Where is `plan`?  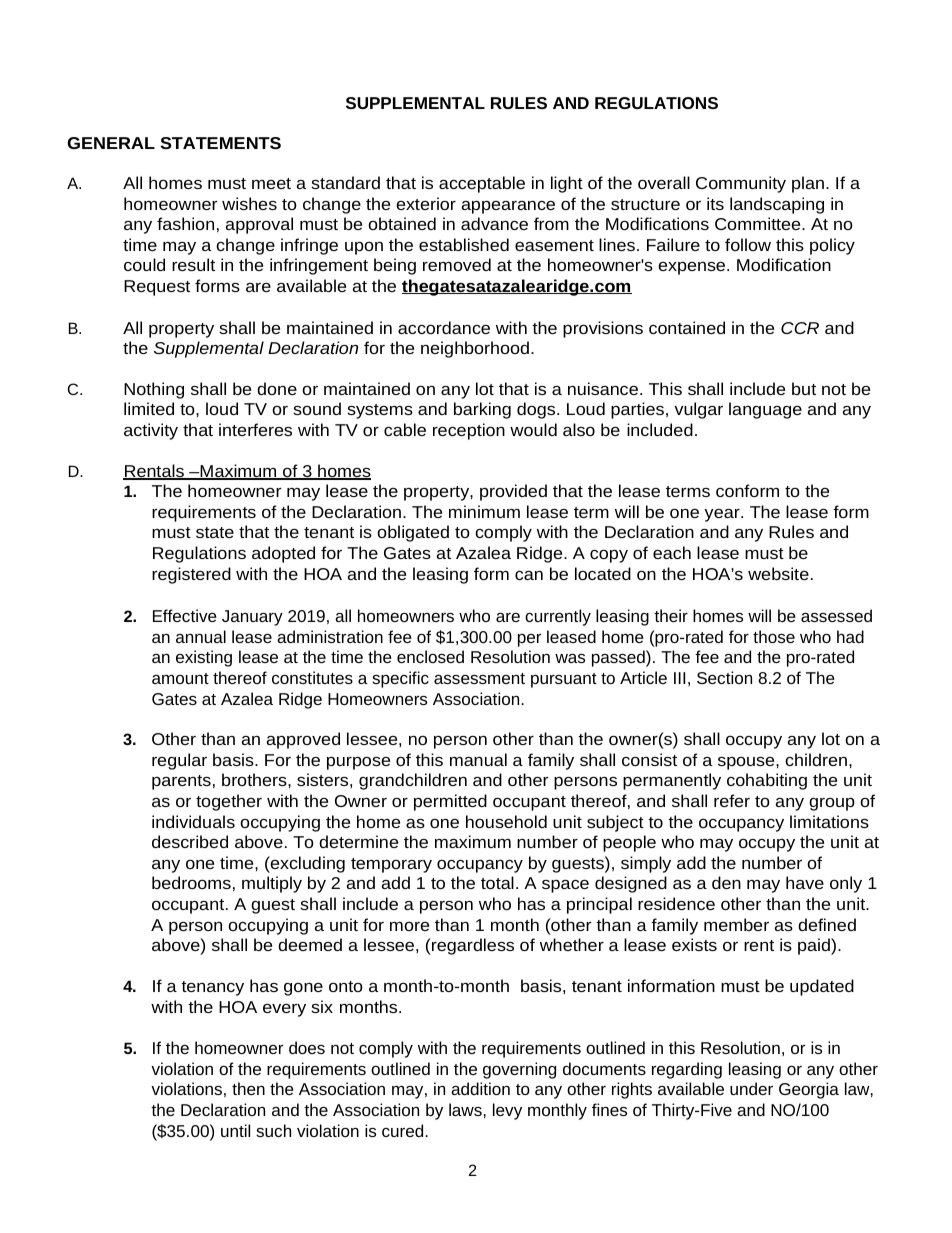
plan is located at coordinates (808, 184).
